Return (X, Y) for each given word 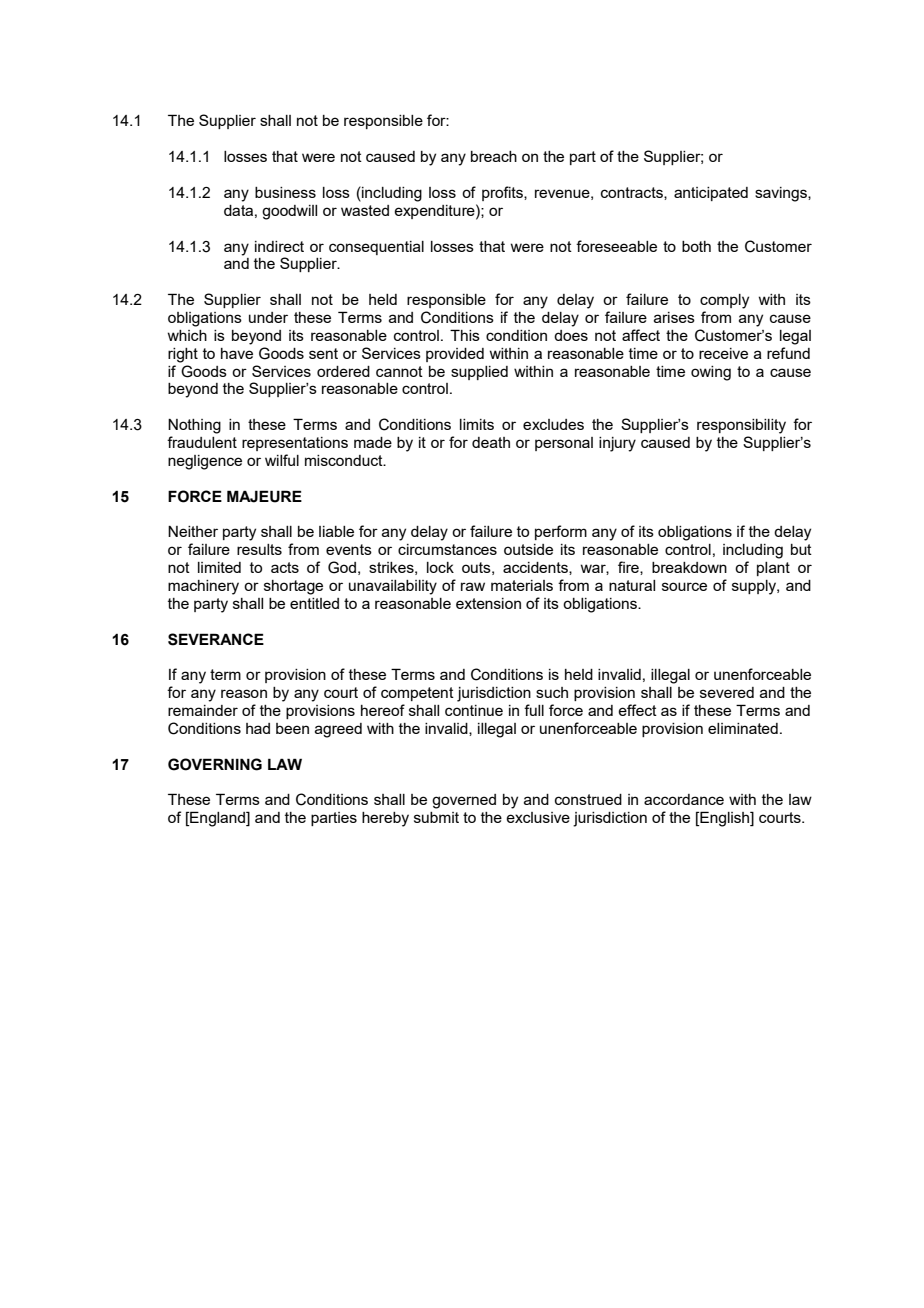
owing (711, 373)
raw (473, 586)
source (684, 586)
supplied (479, 373)
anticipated (711, 194)
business (285, 192)
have (237, 353)
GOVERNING (215, 764)
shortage (293, 587)
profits (503, 193)
